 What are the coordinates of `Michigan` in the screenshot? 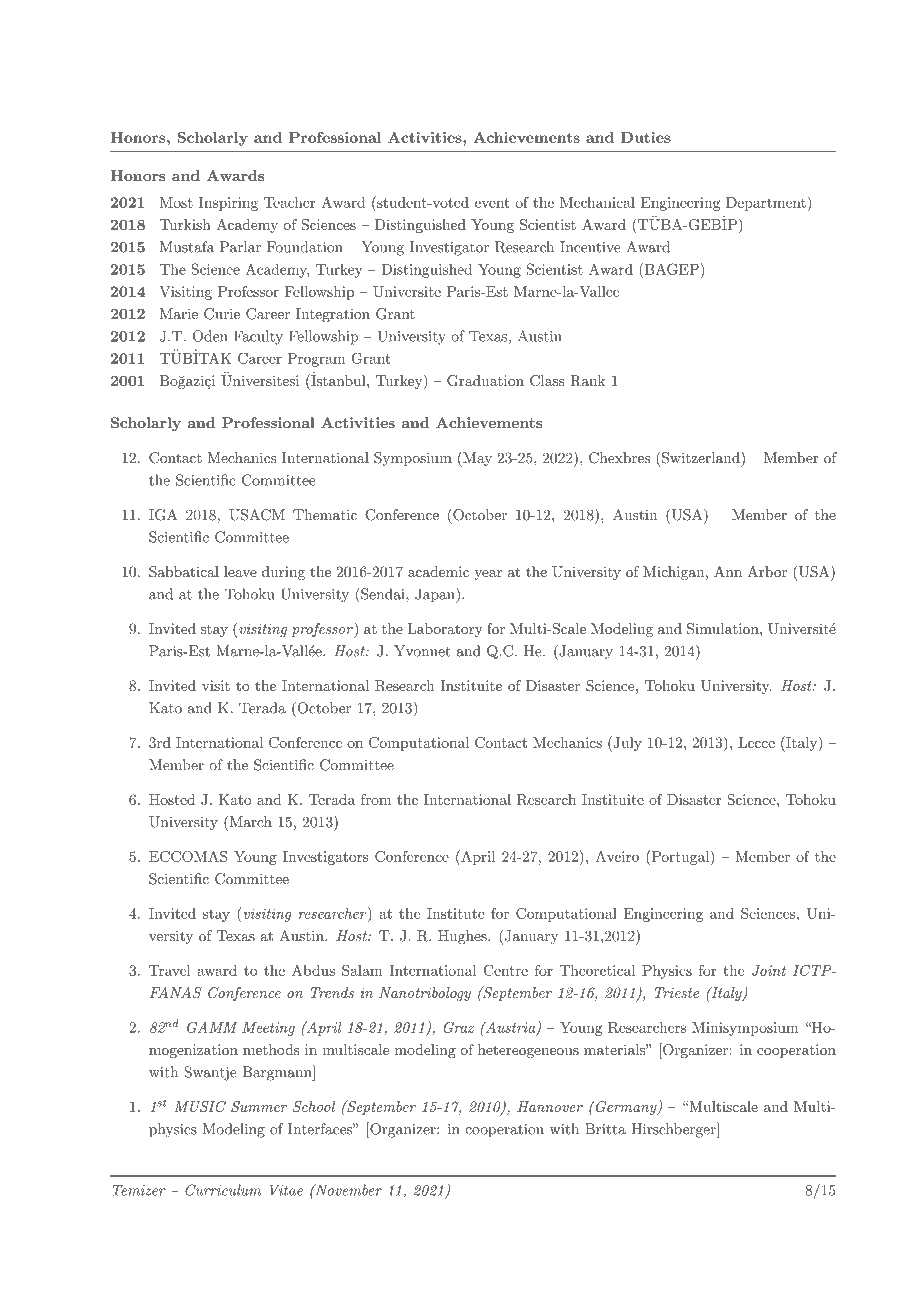 It's located at (673, 573).
